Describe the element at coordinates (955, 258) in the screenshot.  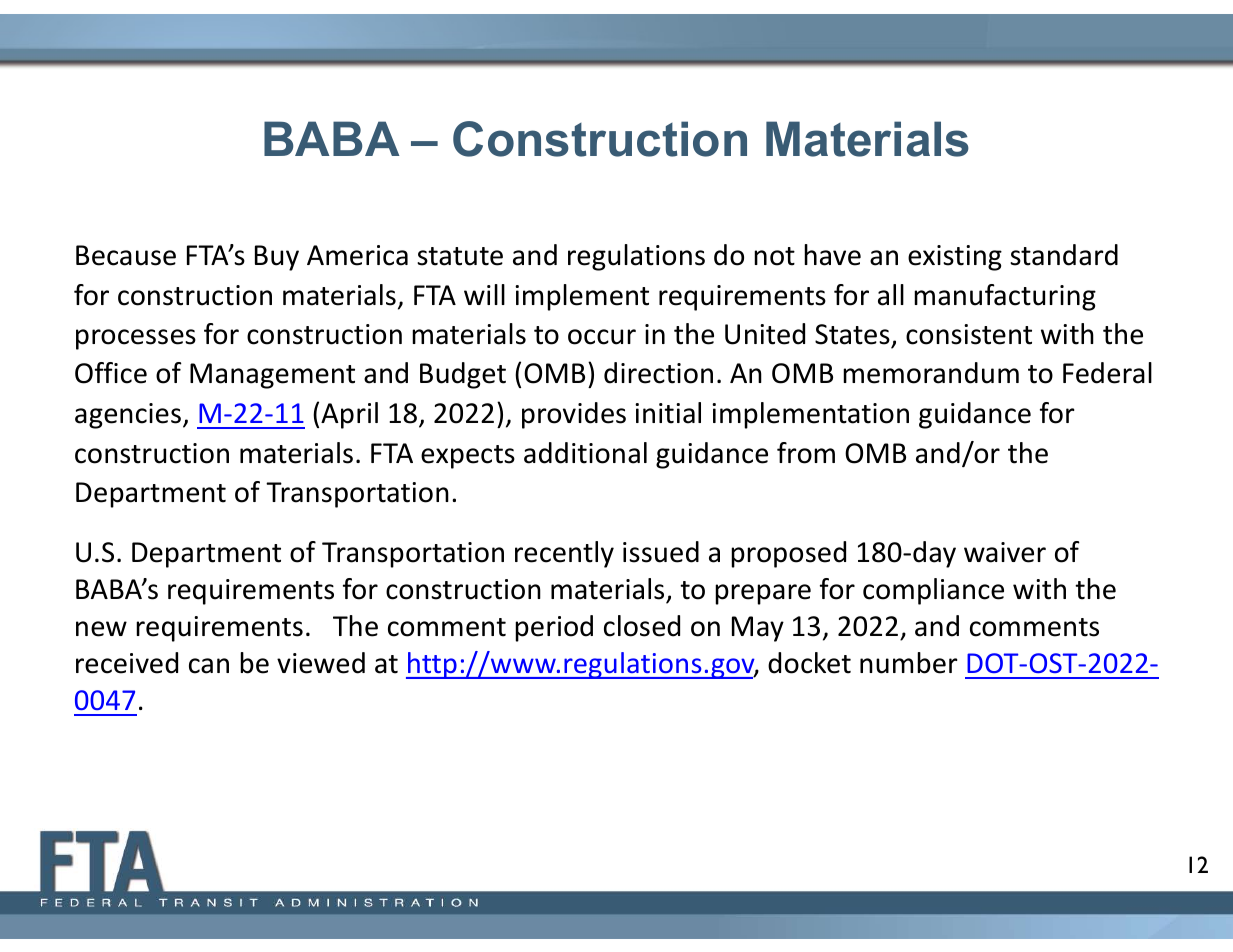
I see `existing` at that location.
